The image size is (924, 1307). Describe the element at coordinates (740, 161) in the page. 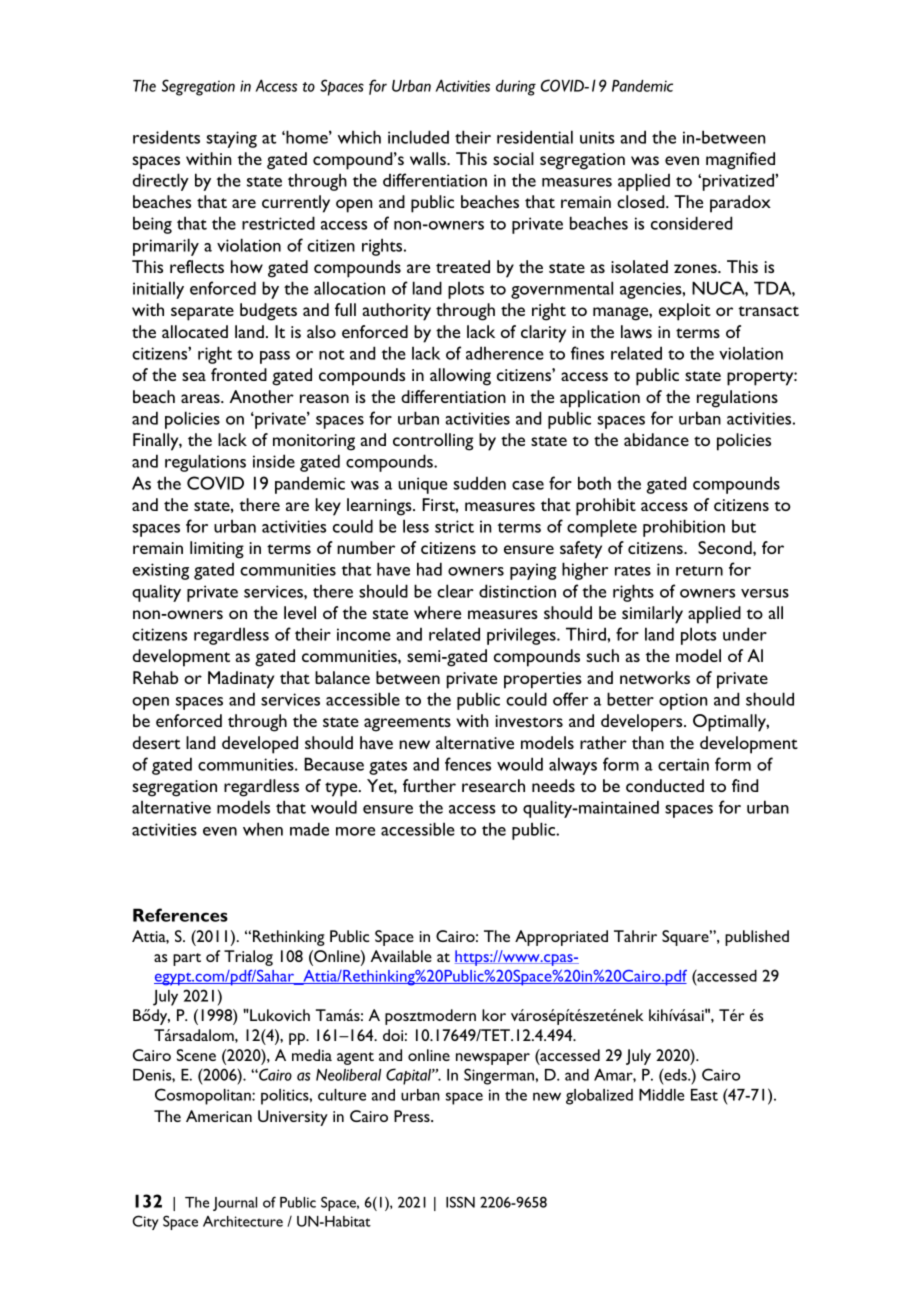

I see `magnified` at that location.
